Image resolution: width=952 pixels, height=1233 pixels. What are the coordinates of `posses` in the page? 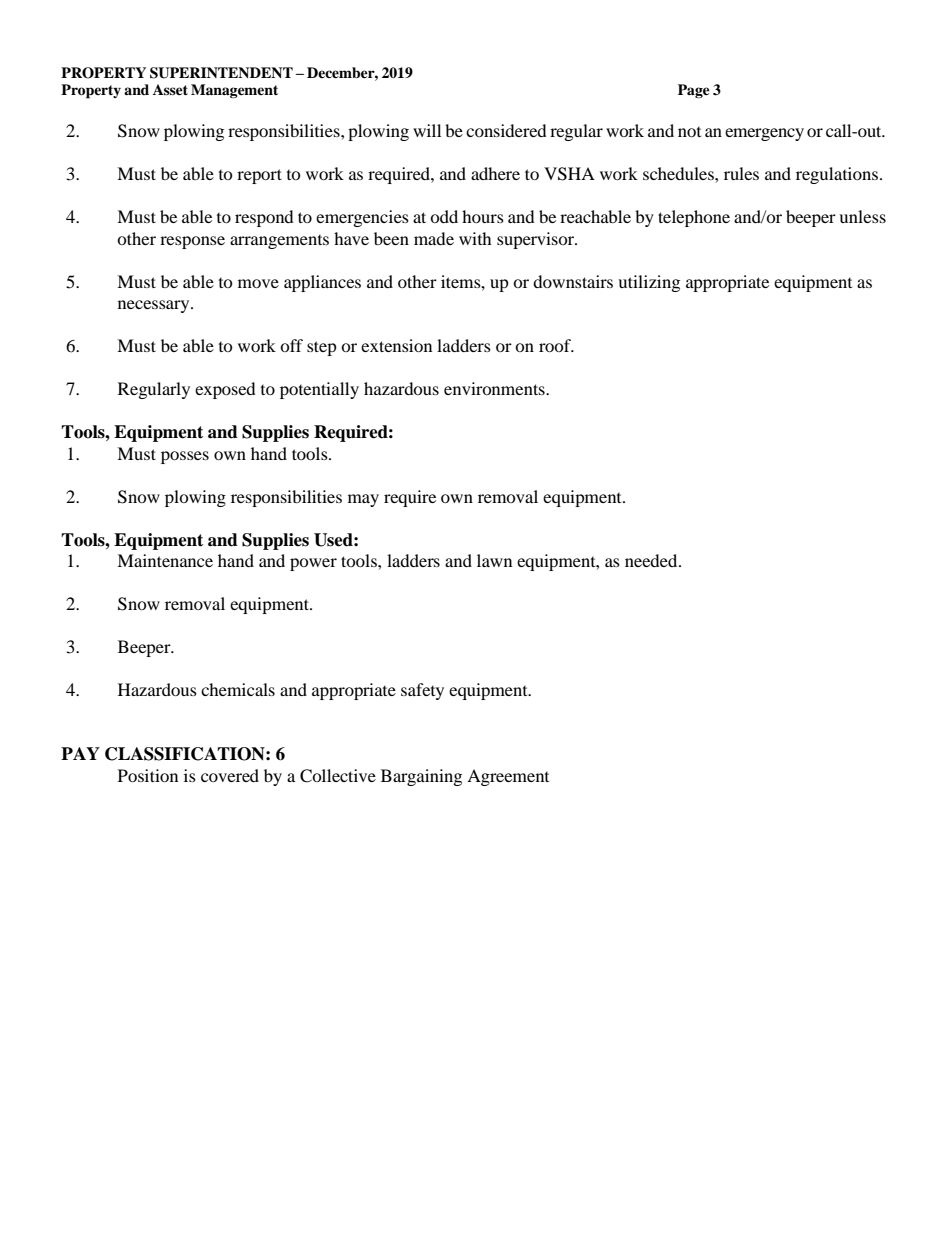 It's located at (185, 457).
